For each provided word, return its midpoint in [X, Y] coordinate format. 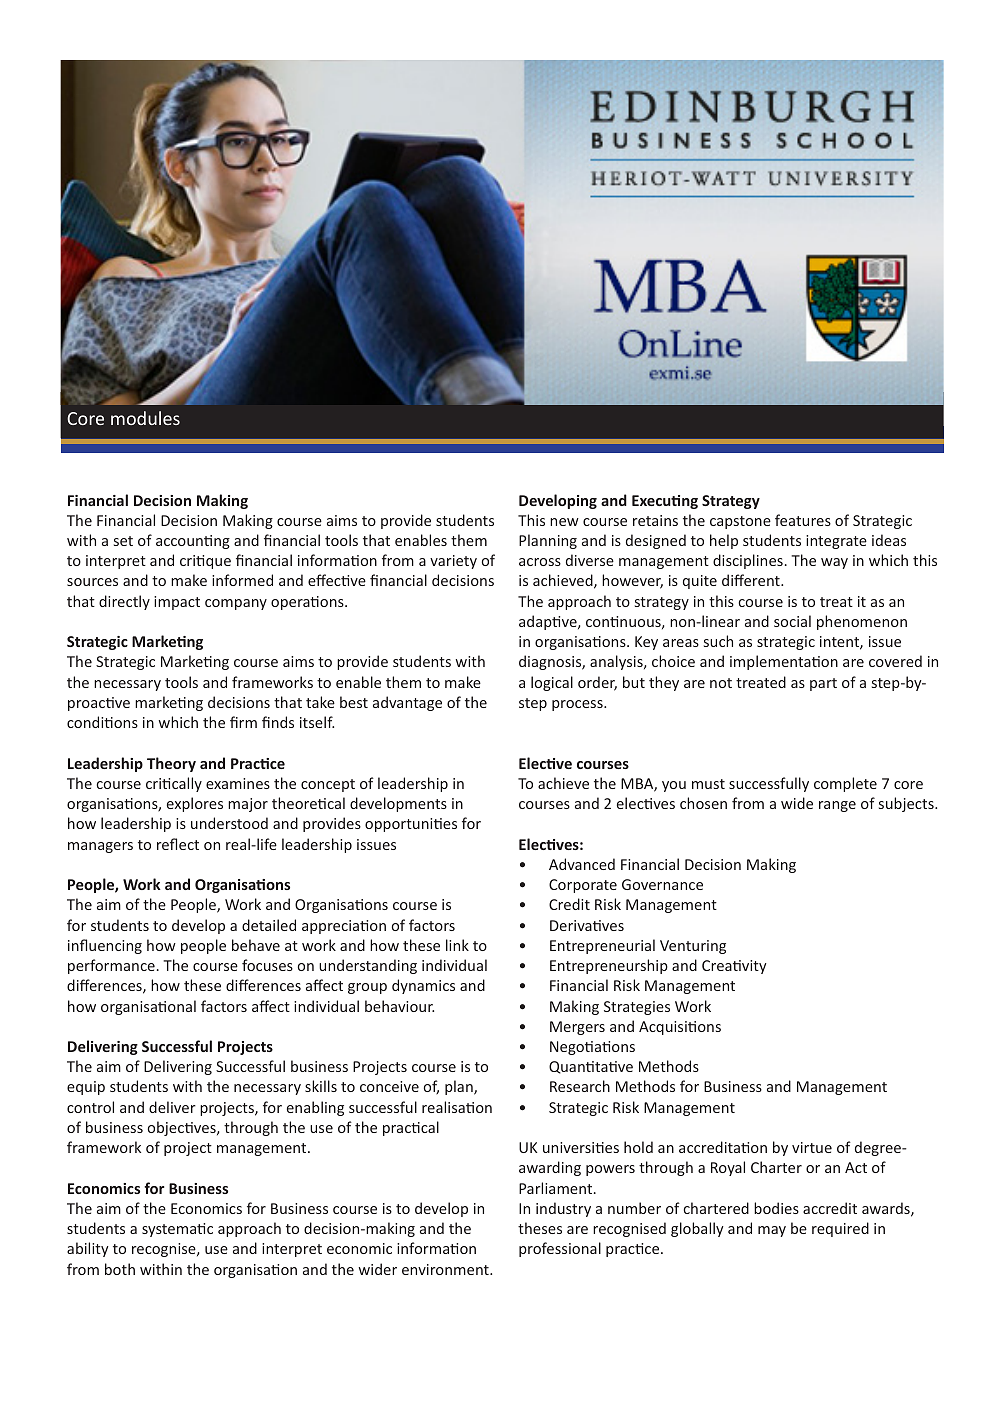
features [803, 520]
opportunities [411, 825]
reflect [178, 844]
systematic [177, 1230]
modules [145, 418]
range [837, 806]
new [564, 522]
